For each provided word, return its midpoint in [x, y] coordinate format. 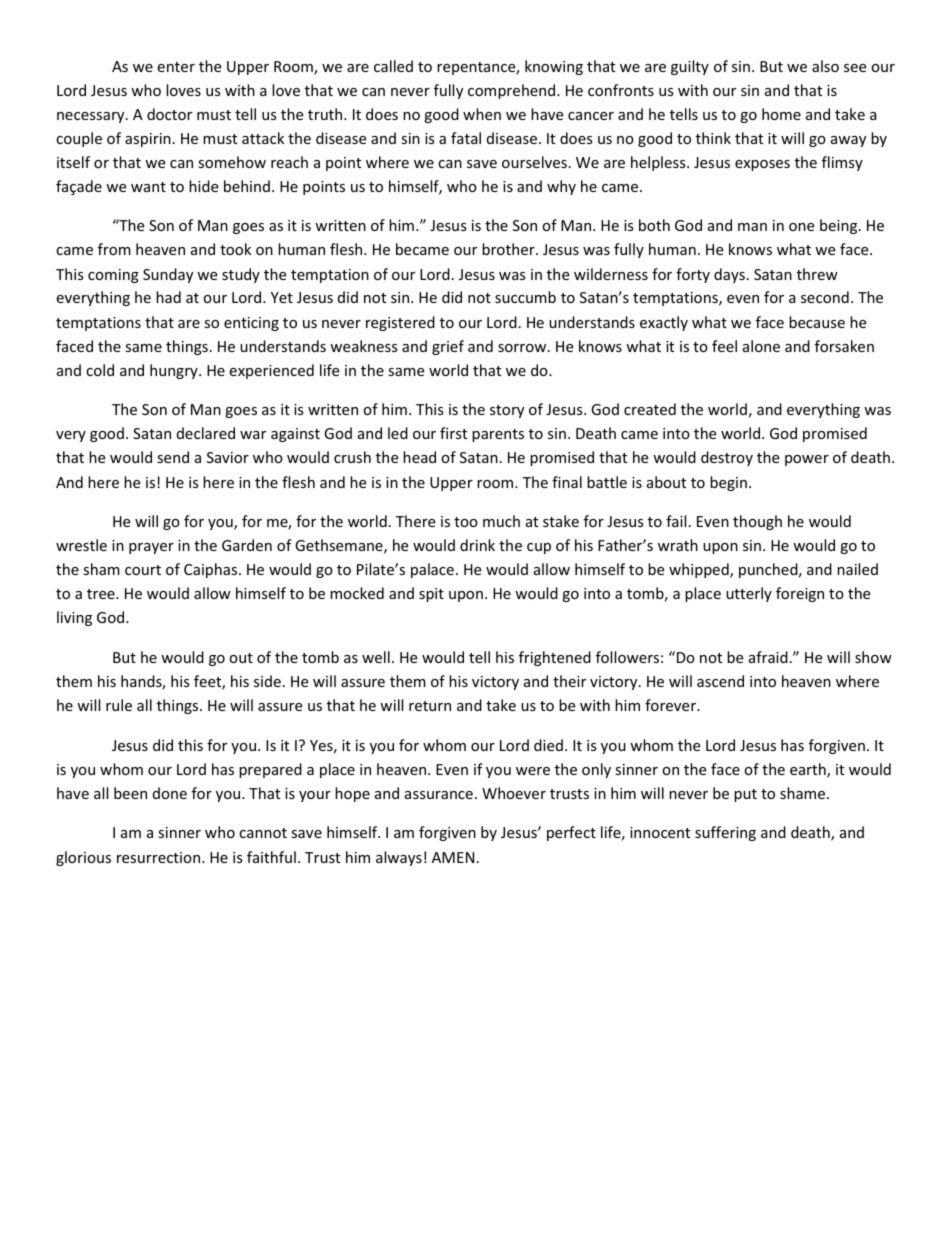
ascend [720, 681]
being [840, 226]
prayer [151, 548]
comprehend [513, 91]
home [781, 114]
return [430, 706]
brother [509, 249]
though [757, 522]
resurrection [160, 857]
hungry [175, 371]
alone [761, 346]
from [114, 249]
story [507, 411]
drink [477, 545]
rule [119, 705]
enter [176, 67]
